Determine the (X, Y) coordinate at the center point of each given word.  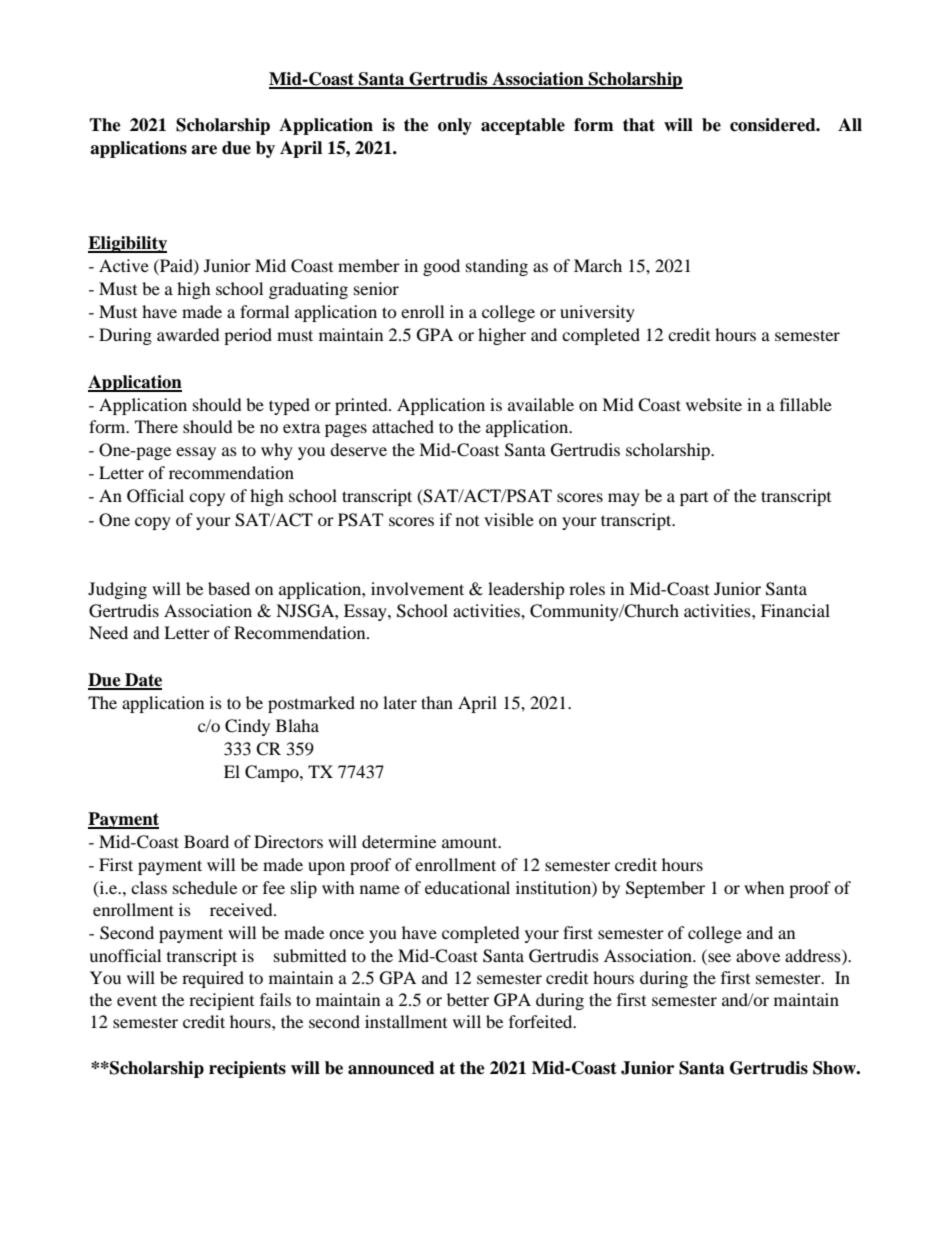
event (137, 1000)
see (718, 956)
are (204, 150)
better (468, 999)
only (455, 126)
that (639, 125)
